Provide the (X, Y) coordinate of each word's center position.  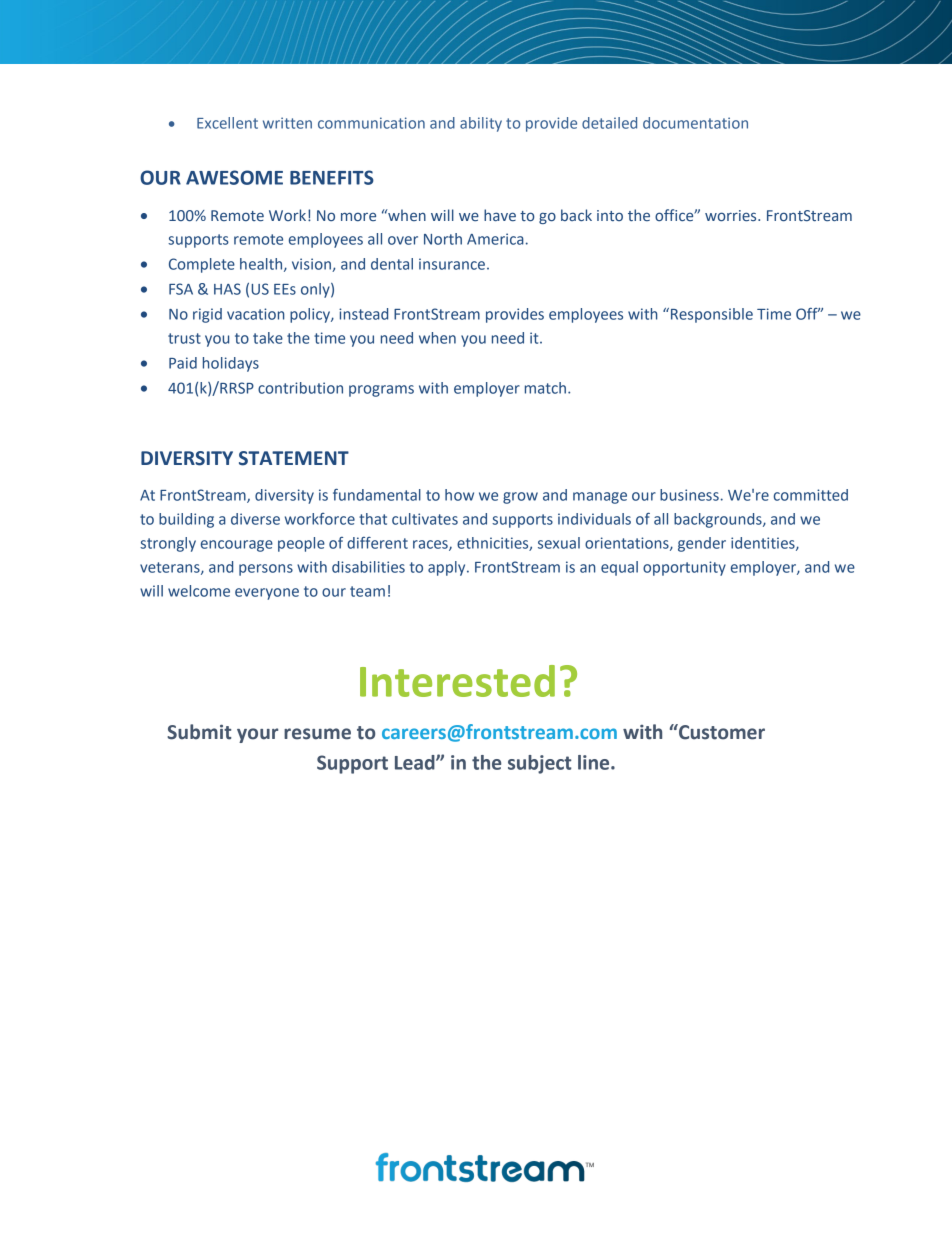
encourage (237, 546)
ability (481, 124)
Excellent (227, 123)
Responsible (712, 315)
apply (448, 568)
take (268, 338)
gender (702, 544)
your (257, 735)
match (545, 388)
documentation (695, 123)
